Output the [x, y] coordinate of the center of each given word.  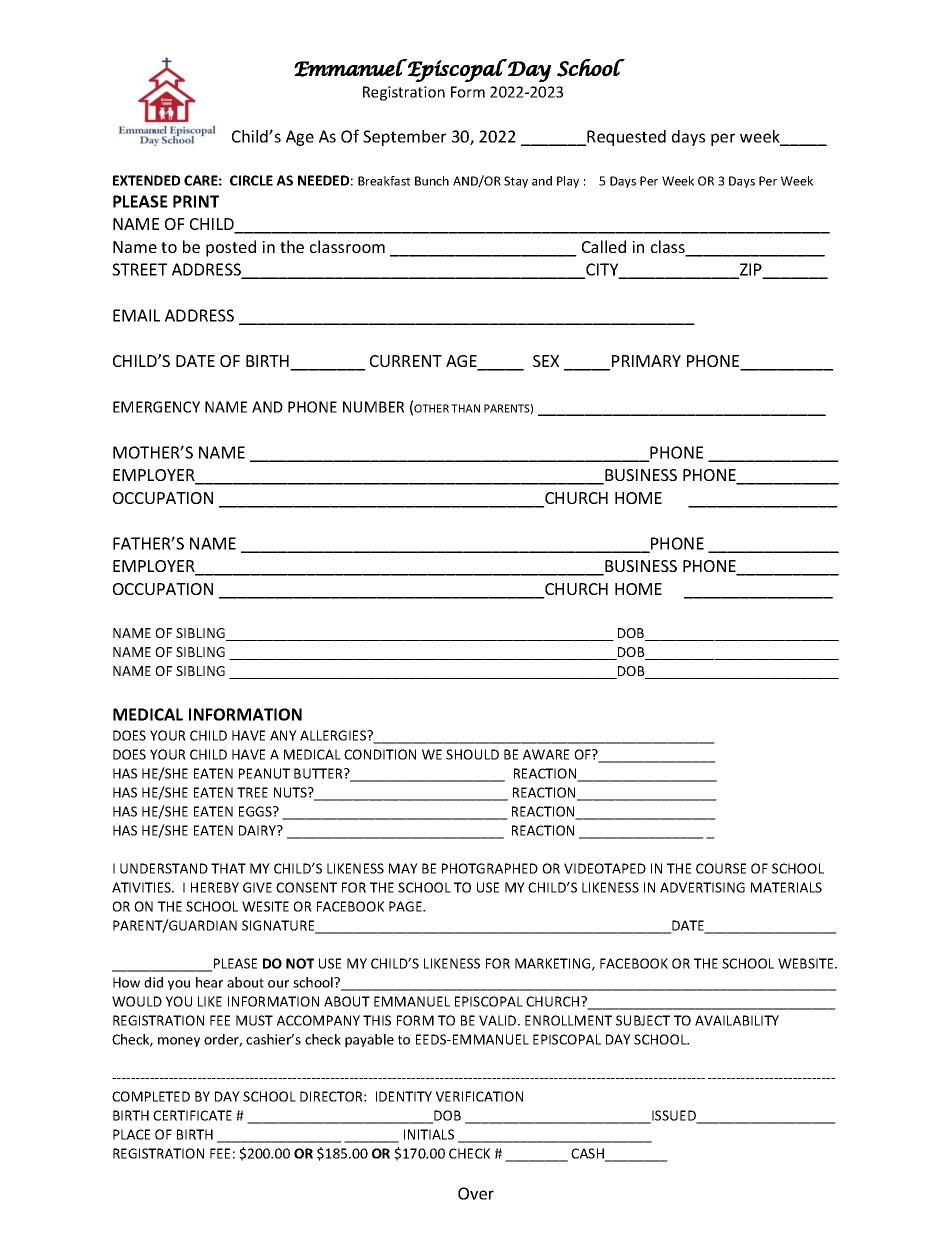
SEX [546, 361]
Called [604, 246]
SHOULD [472, 754]
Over [476, 1193]
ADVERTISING [702, 887]
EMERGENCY [156, 407]
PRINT [196, 201]
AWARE [546, 754]
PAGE [406, 906]
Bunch [432, 181]
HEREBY [215, 887]
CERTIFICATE [192, 1115]
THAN [465, 408]
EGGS [256, 811]
